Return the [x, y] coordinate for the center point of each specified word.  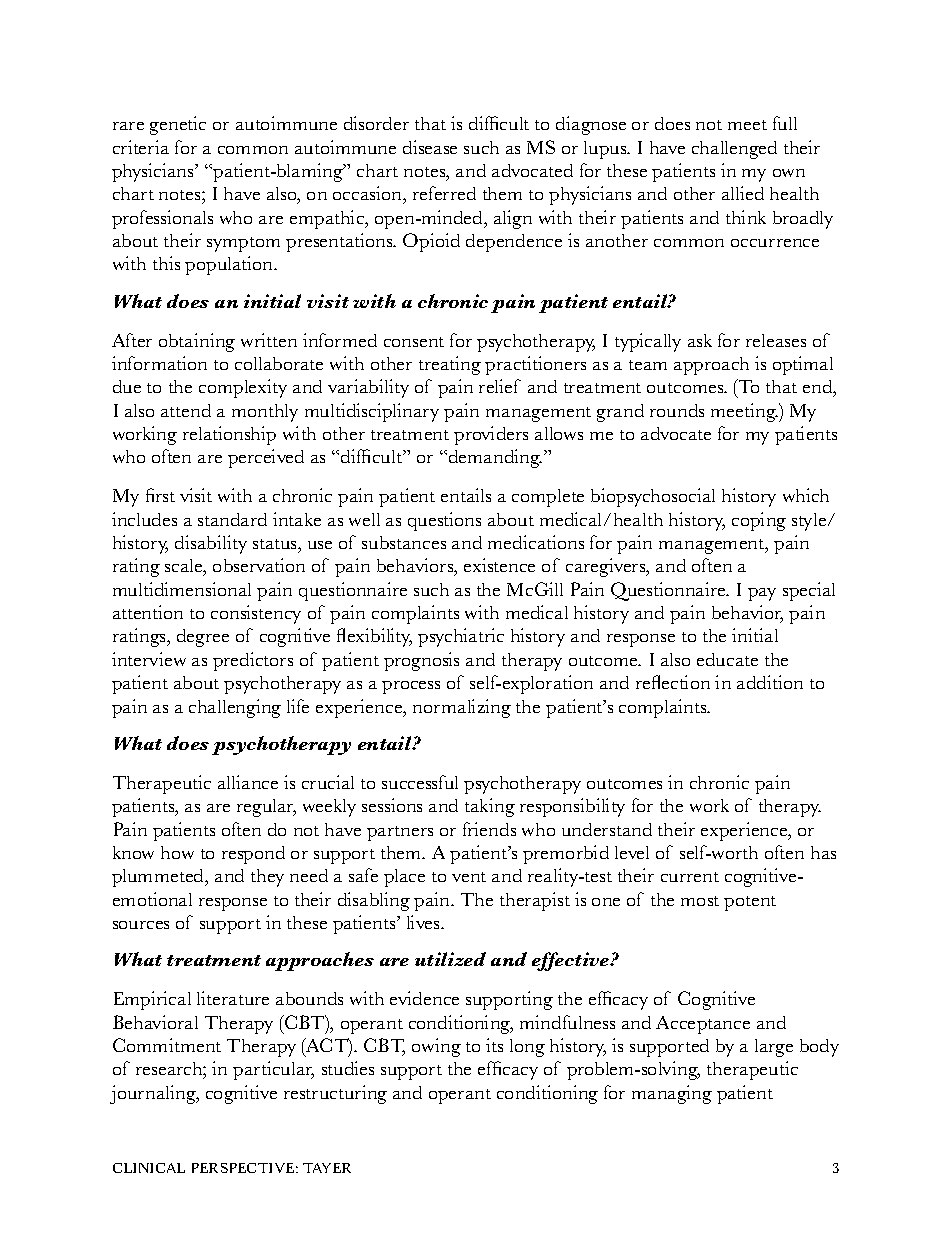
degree [203, 638]
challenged [734, 150]
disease [430, 147]
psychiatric [461, 637]
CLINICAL [149, 1168]
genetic [178, 125]
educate [727, 659]
